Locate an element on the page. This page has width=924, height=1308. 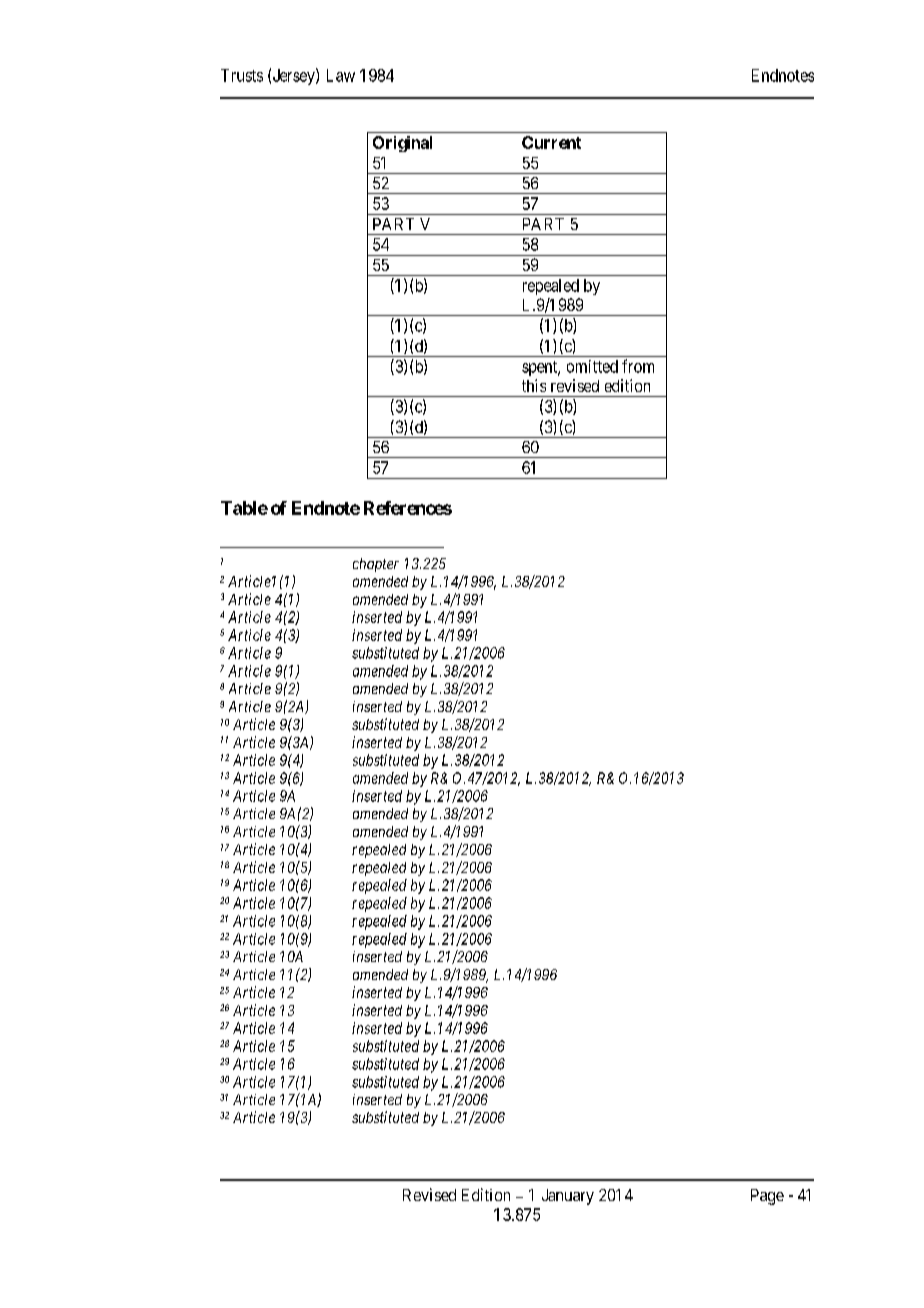
Current is located at coordinates (551, 142).
